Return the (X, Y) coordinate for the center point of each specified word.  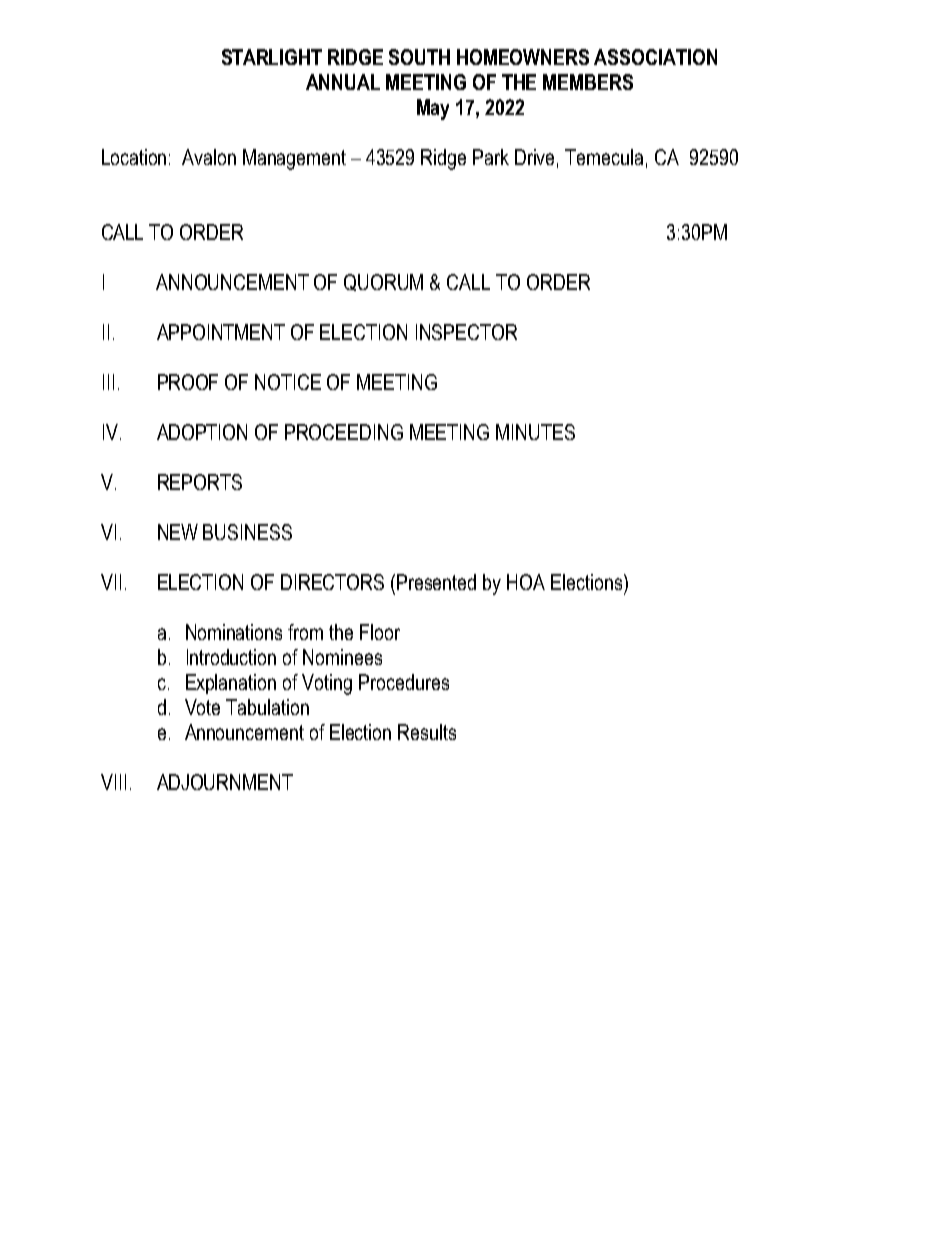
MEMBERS (588, 82)
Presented (436, 582)
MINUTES (535, 432)
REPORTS (200, 482)
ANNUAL (343, 82)
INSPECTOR (466, 332)
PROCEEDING (344, 432)
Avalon (209, 157)
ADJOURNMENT (225, 782)
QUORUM (383, 282)
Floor (380, 632)
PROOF (188, 382)
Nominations (234, 632)
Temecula (604, 157)
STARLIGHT (272, 57)
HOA (526, 582)
